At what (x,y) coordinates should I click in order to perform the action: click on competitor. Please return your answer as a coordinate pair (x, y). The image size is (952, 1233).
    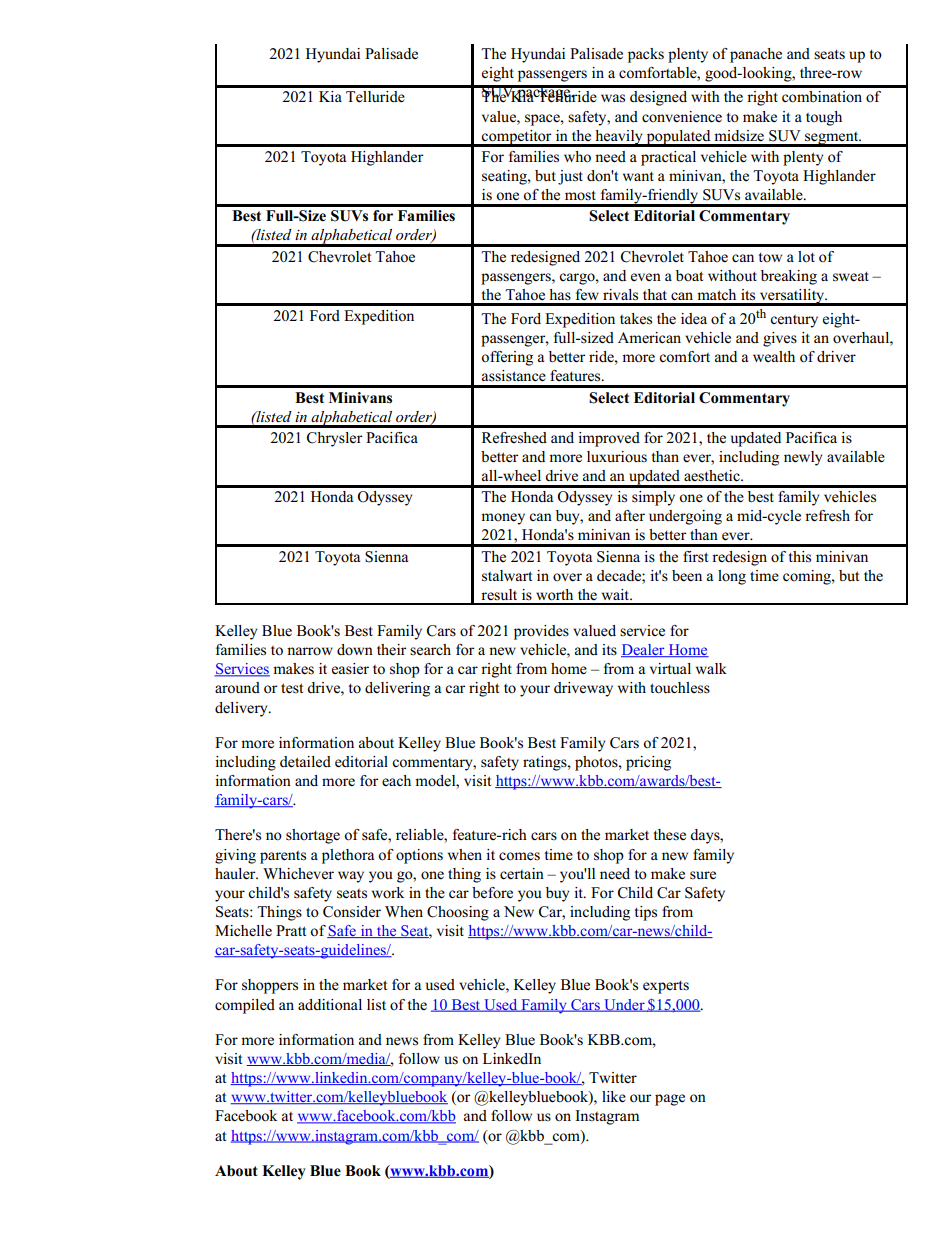
    Looking at the image, I should click on (517, 138).
